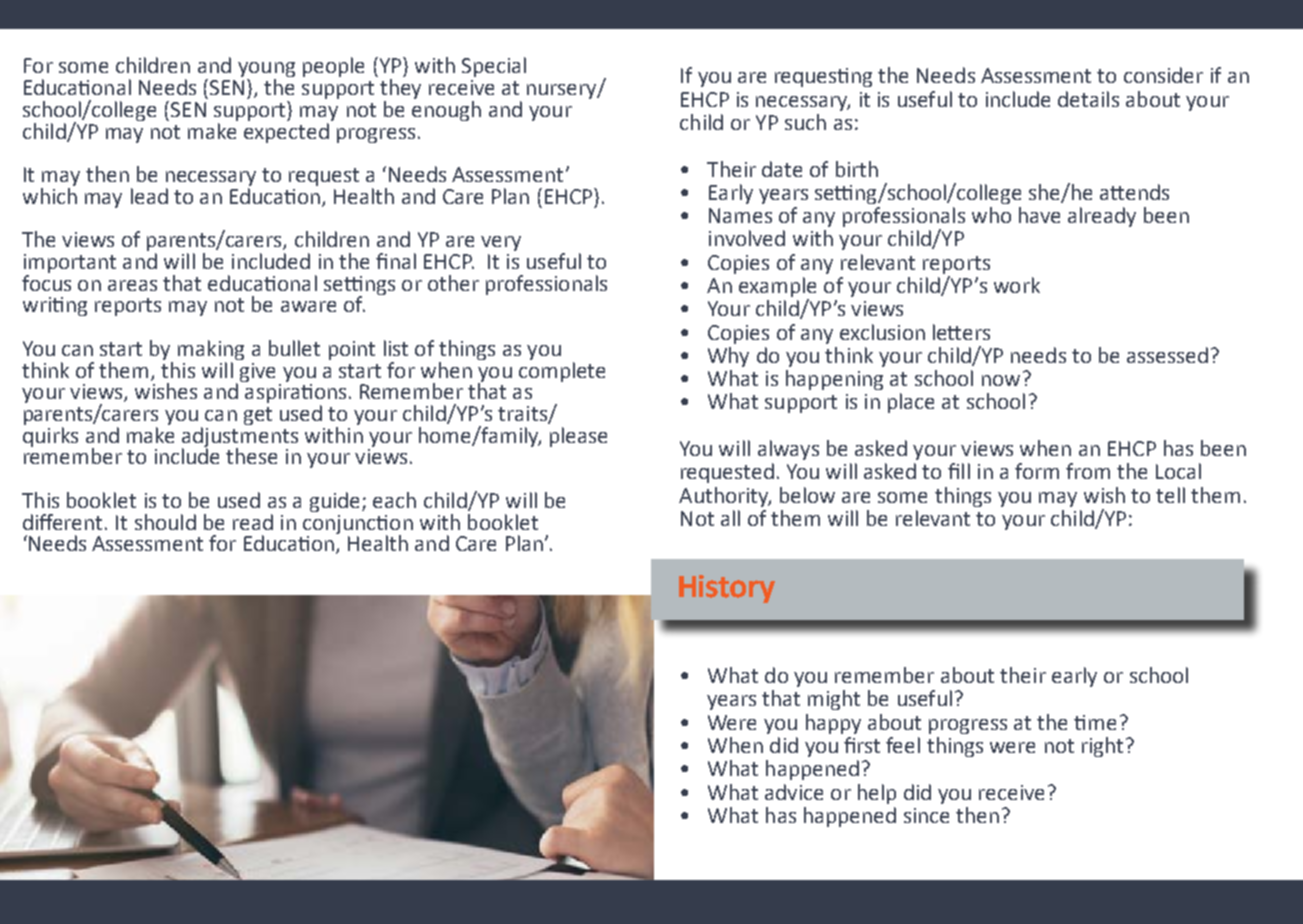  I want to click on young, so click(266, 71).
